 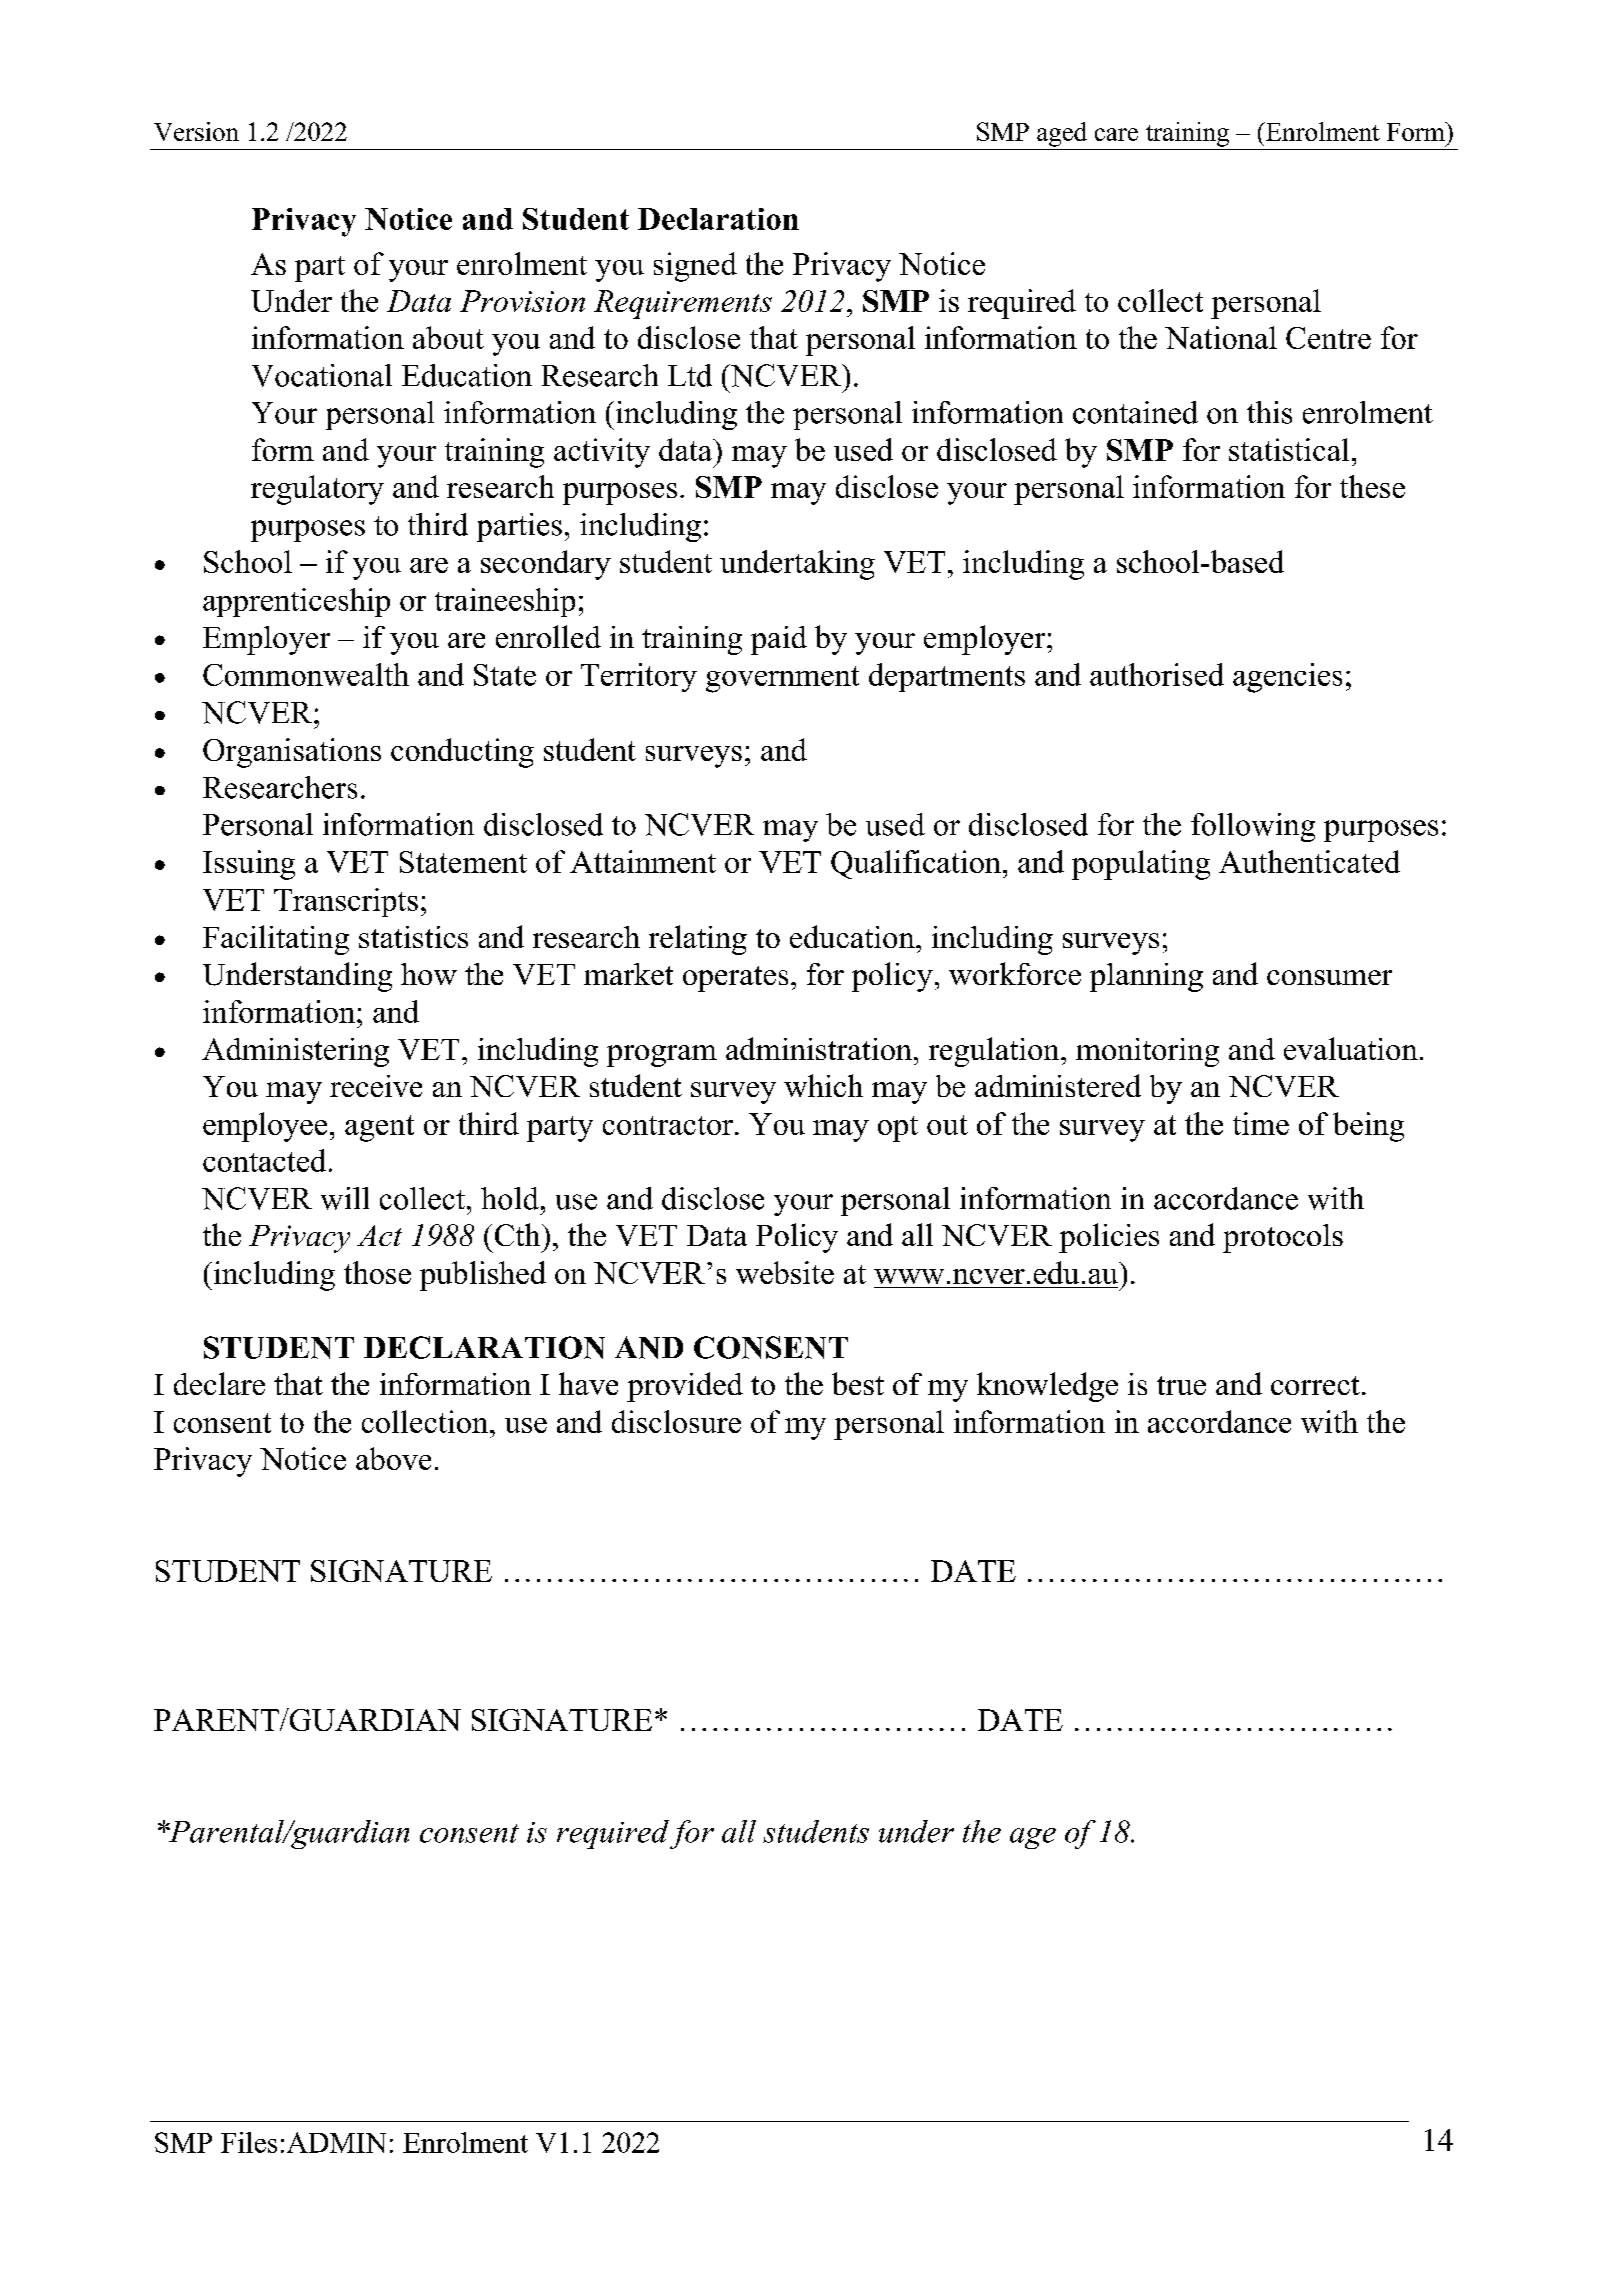 What do you see at coordinates (1116, 134) in the screenshot?
I see `care` at bounding box center [1116, 134].
